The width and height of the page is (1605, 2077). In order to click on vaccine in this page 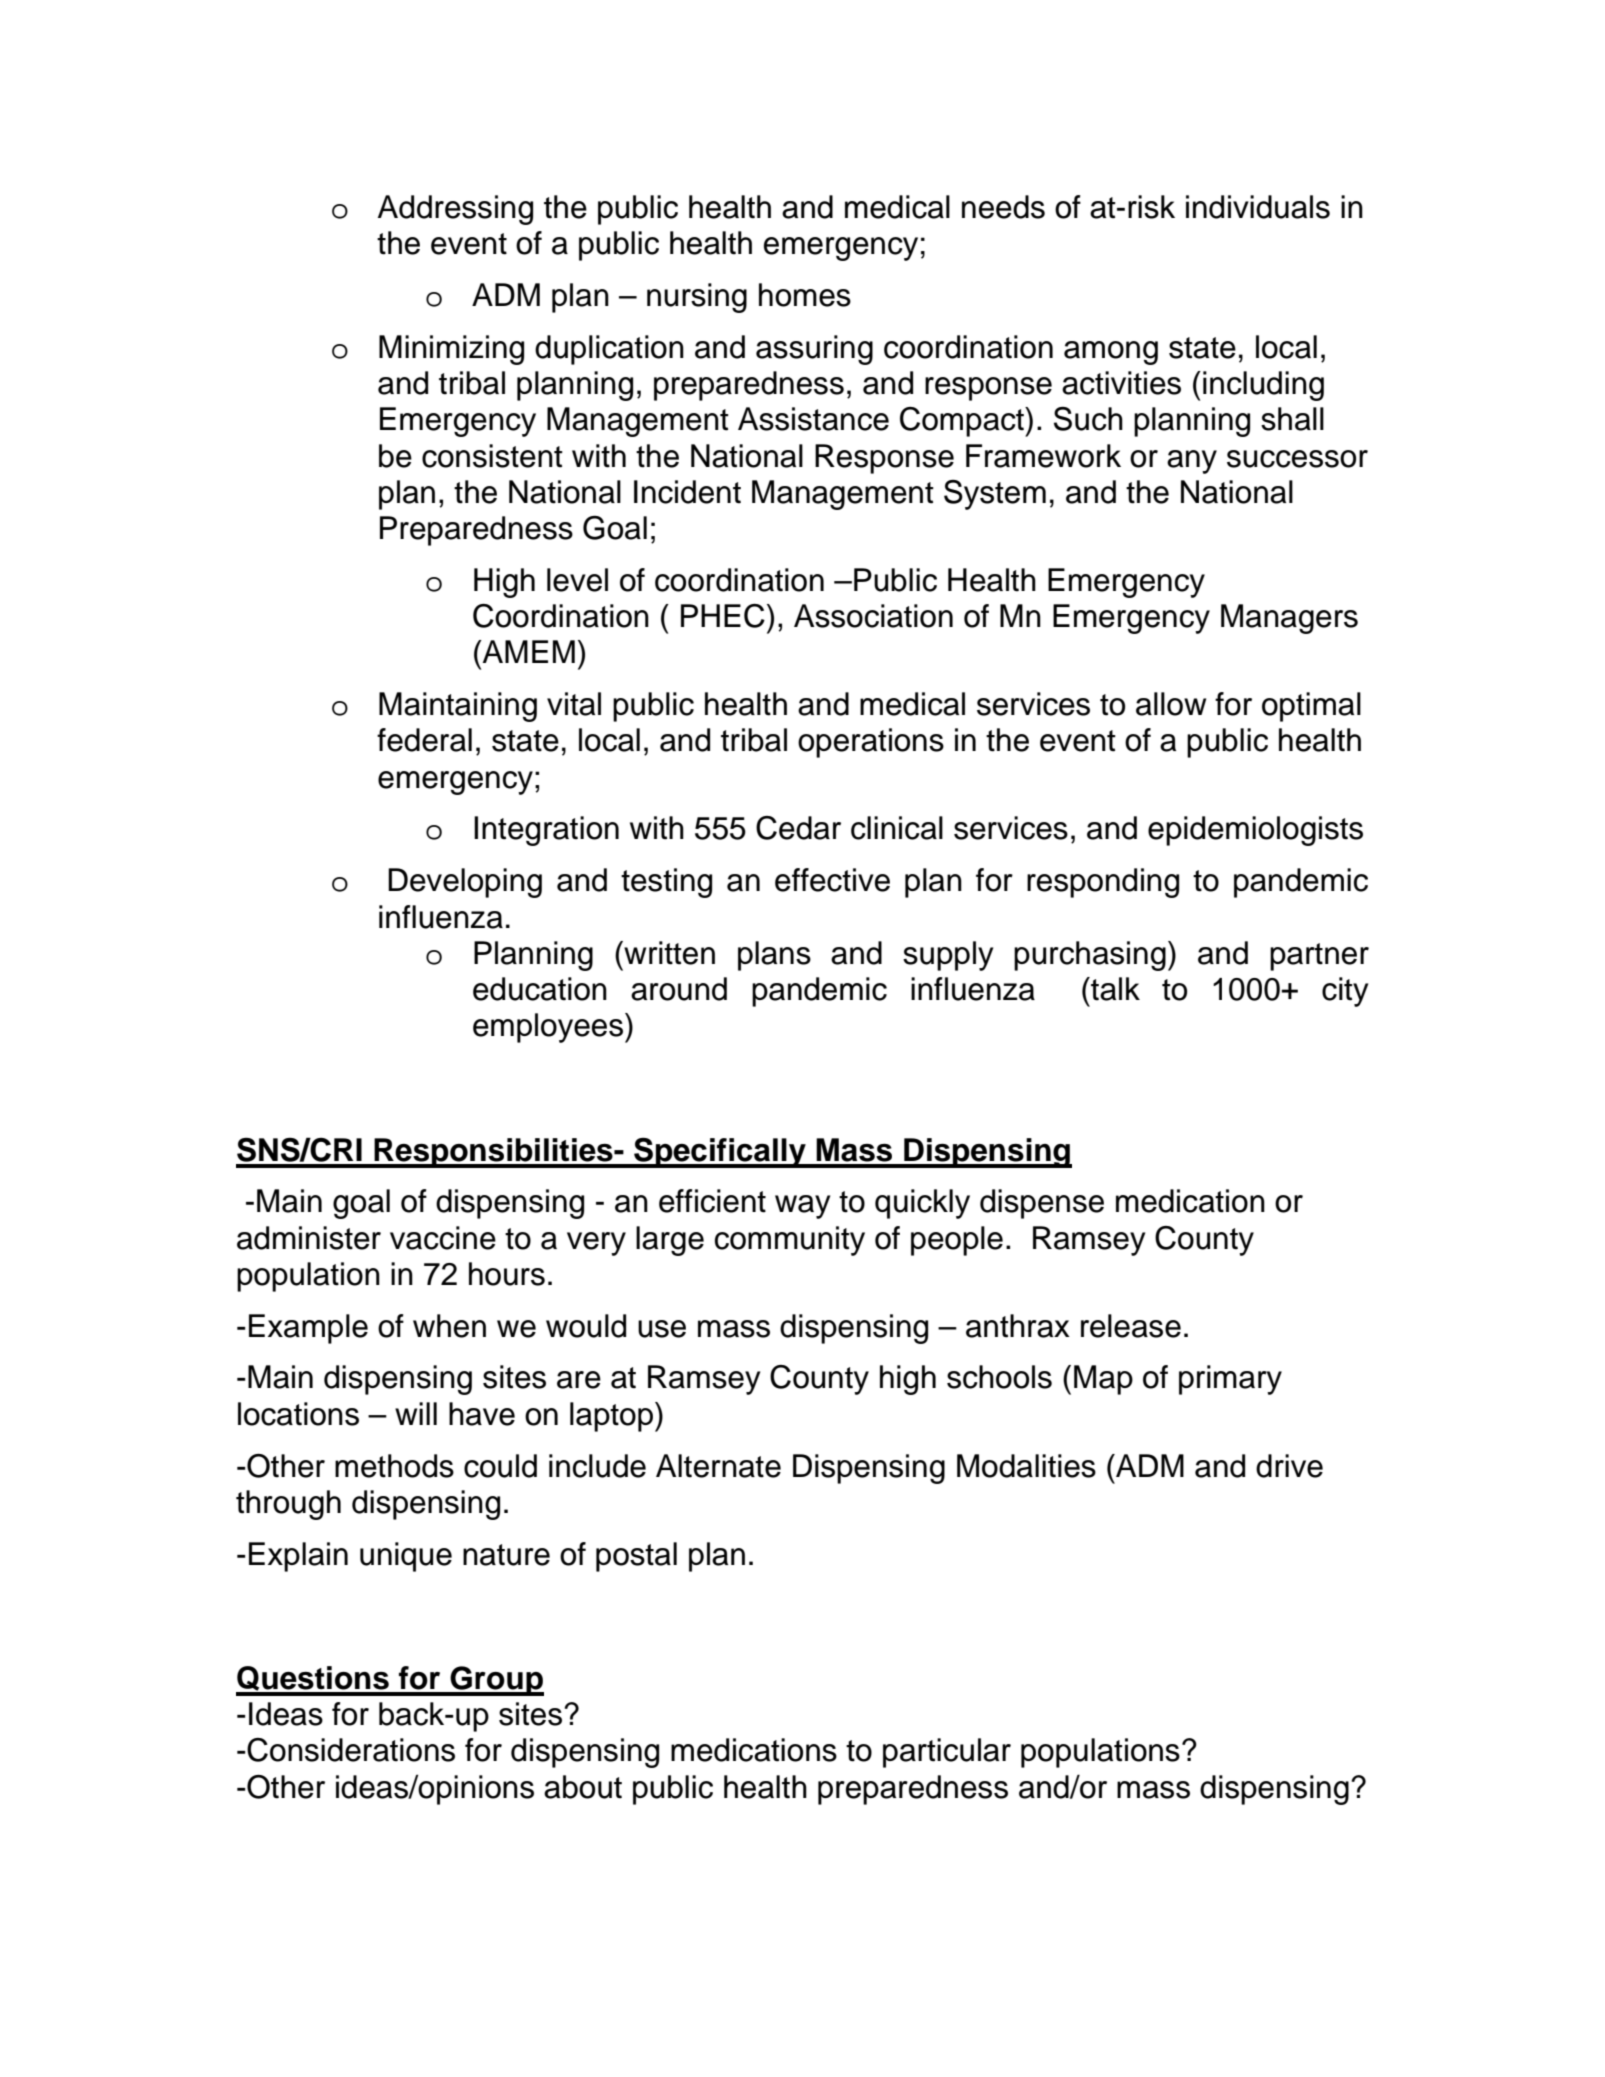, I will do `click(443, 1238)`.
